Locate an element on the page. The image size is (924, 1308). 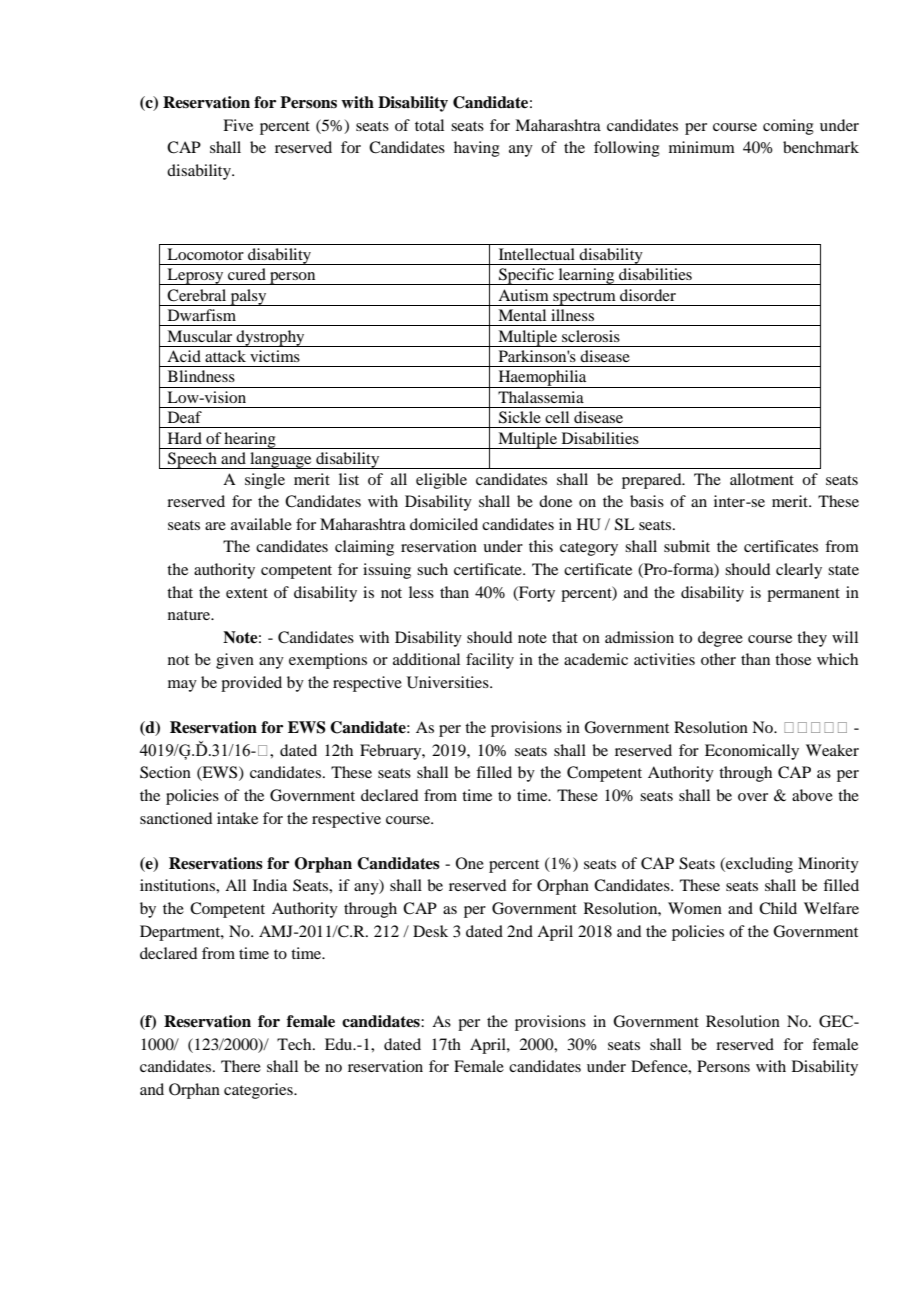
facility is located at coordinates (490, 661).
